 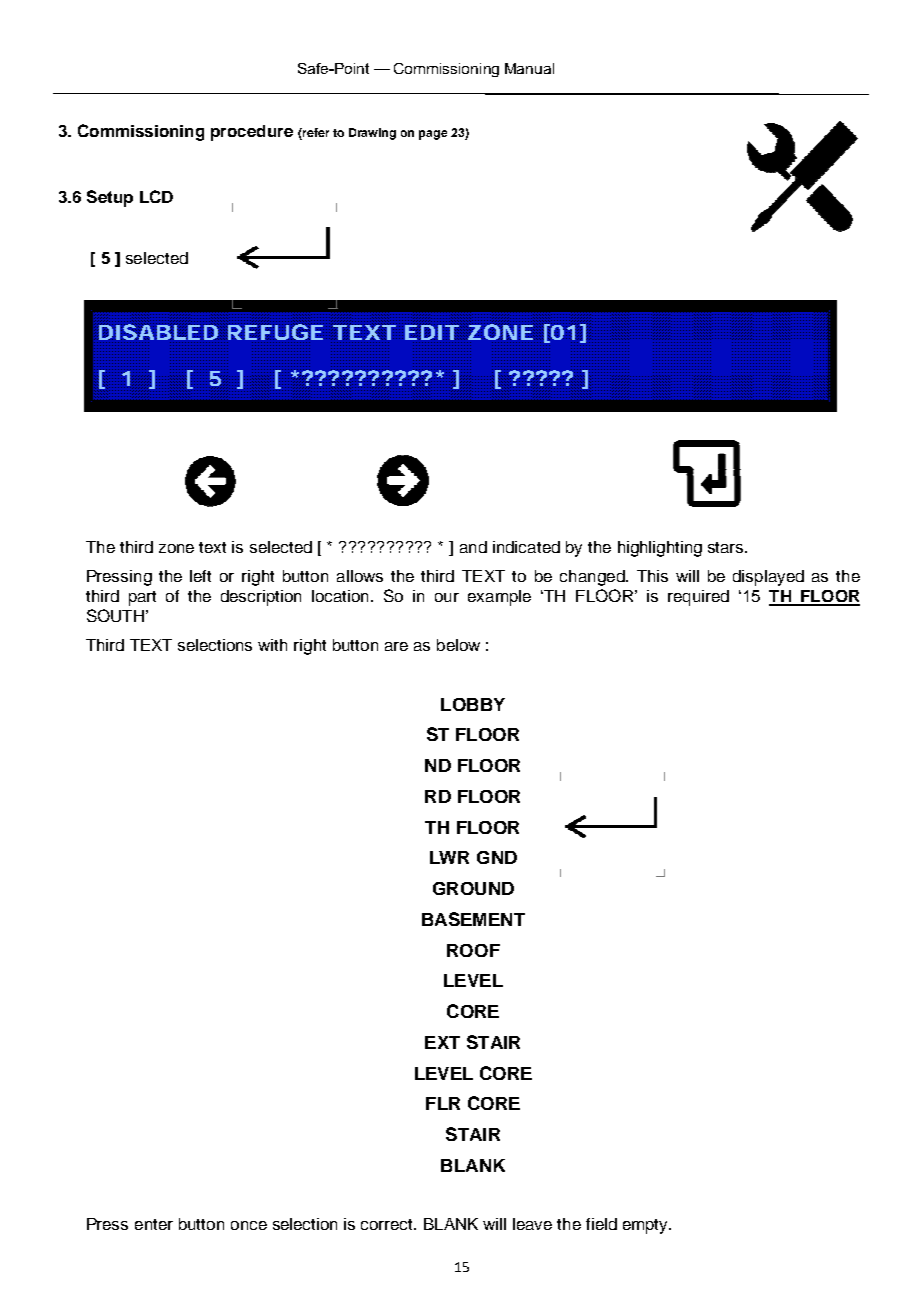 I want to click on stars, so click(x=727, y=547).
